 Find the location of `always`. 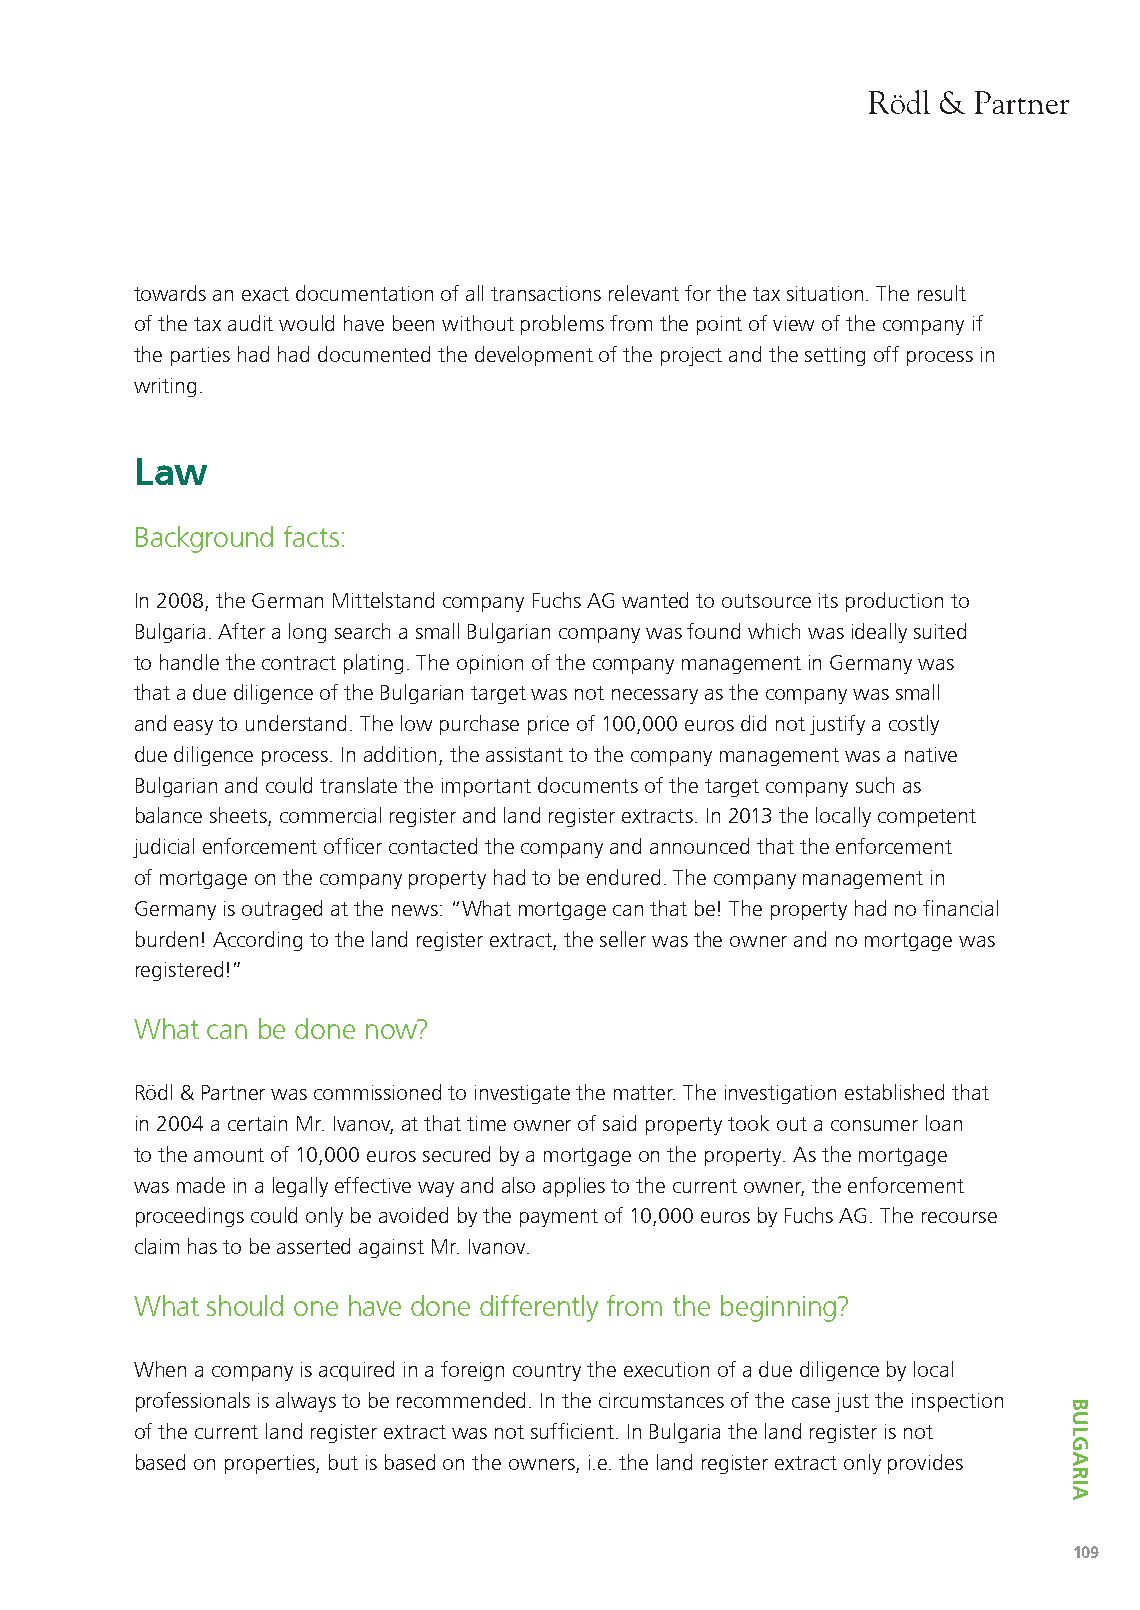

always is located at coordinates (306, 1402).
